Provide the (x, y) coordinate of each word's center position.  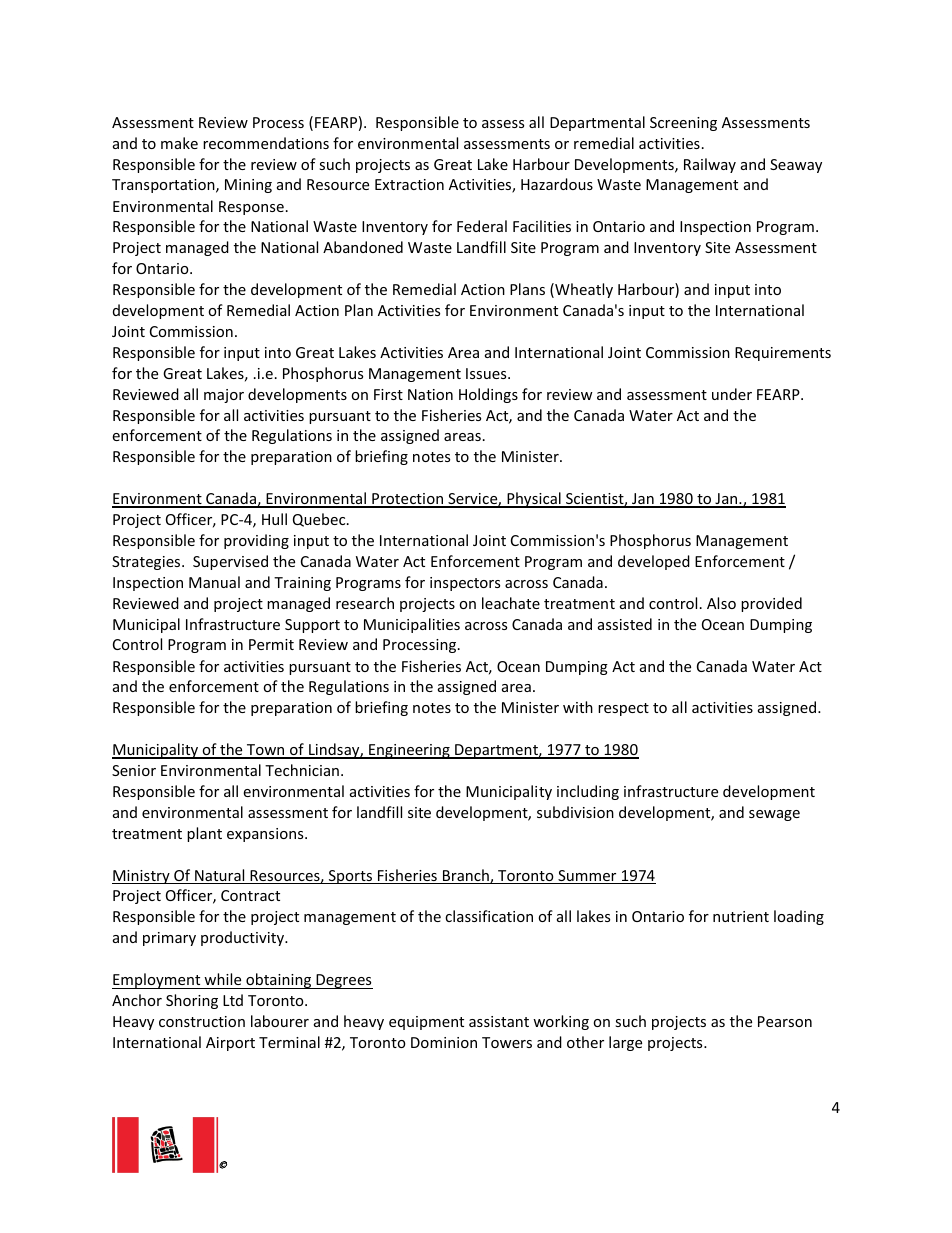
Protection (408, 500)
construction (202, 1021)
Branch (465, 876)
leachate (511, 603)
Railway (710, 165)
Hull (274, 519)
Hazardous (557, 184)
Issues (487, 373)
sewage (774, 815)
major (224, 396)
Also (721, 603)
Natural (220, 876)
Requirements (783, 354)
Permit (271, 644)
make (179, 143)
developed (654, 562)
